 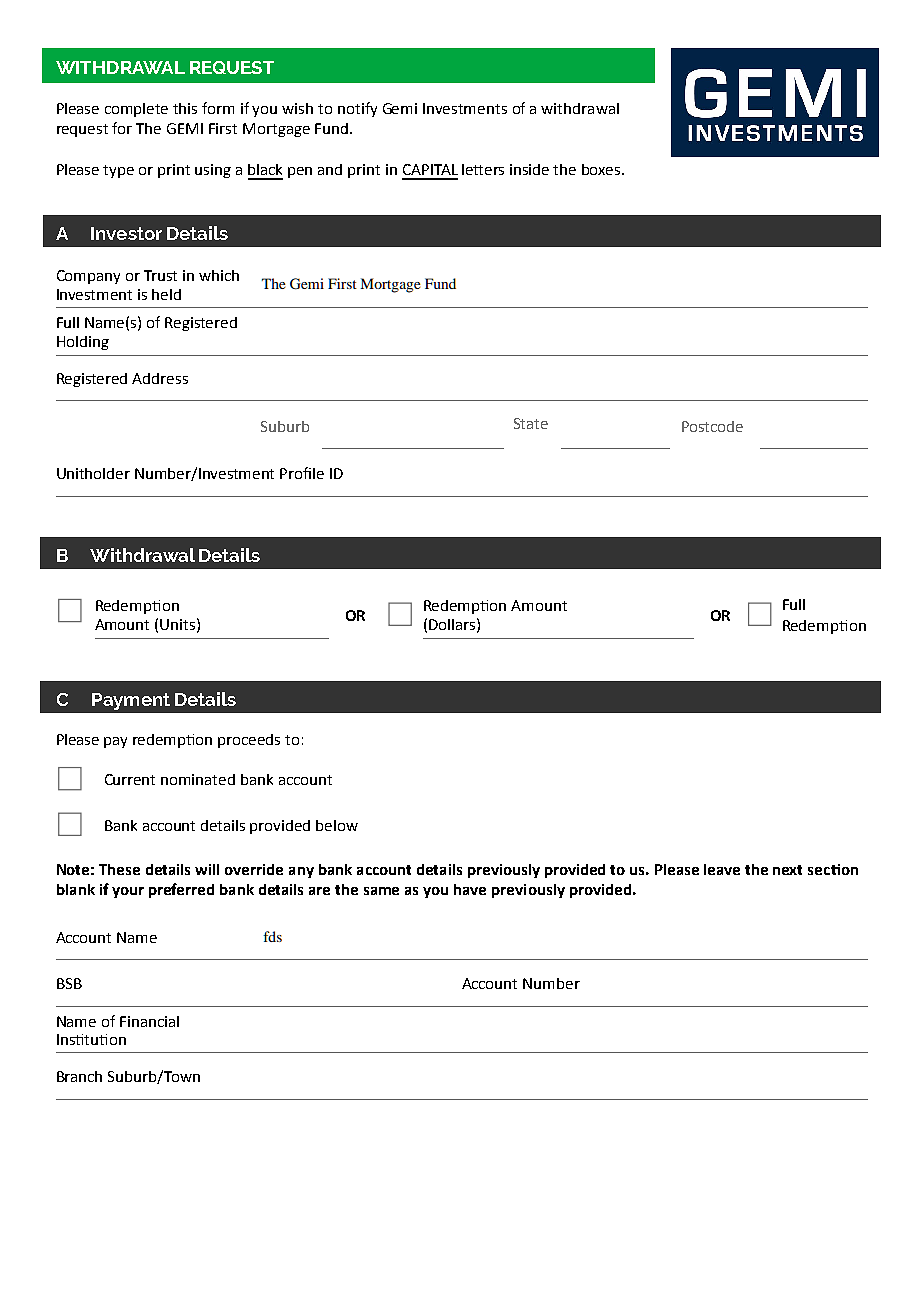 What do you see at coordinates (722, 869) in the screenshot?
I see `leave` at bounding box center [722, 869].
